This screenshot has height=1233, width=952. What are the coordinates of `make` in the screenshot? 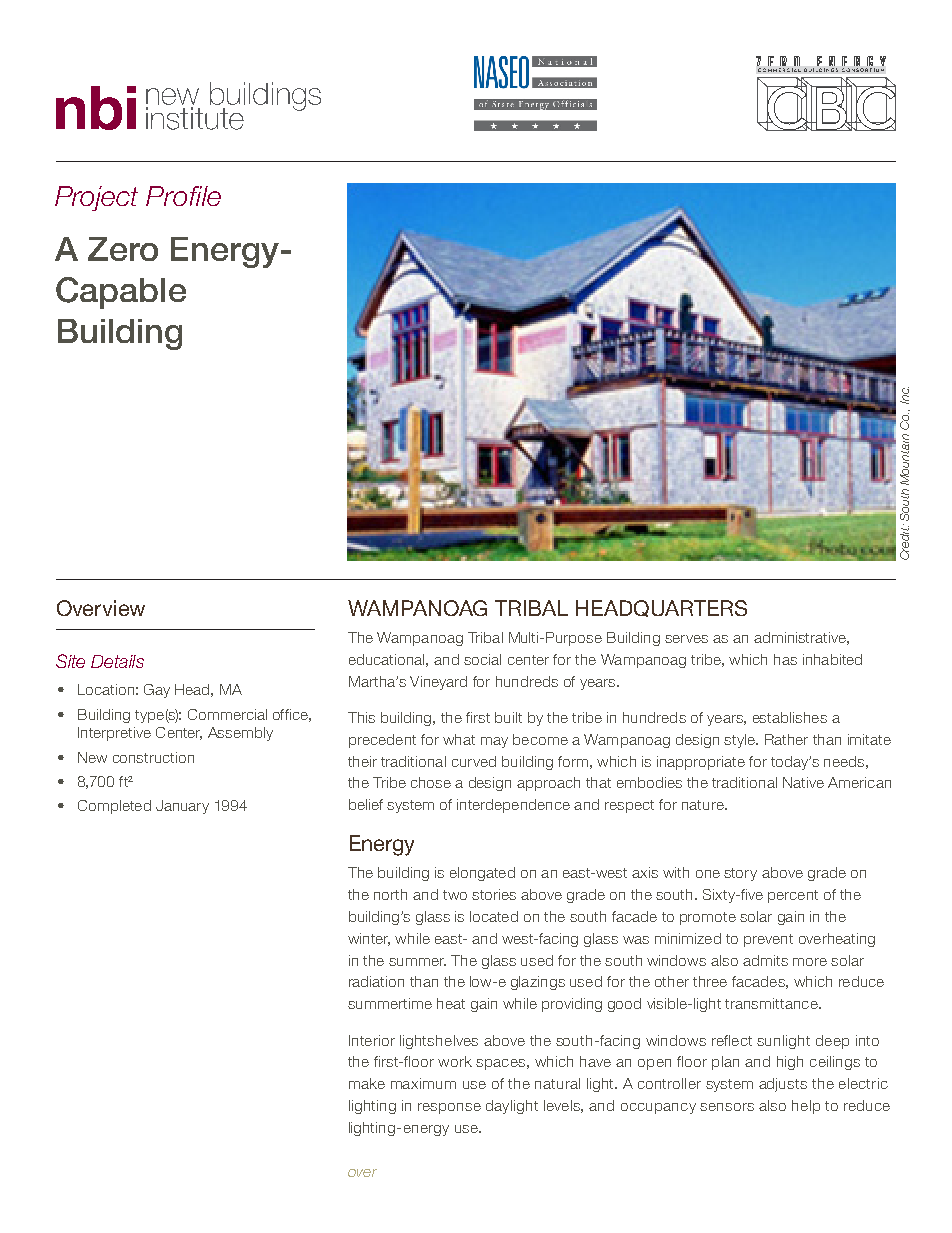 It's located at (367, 1083).
